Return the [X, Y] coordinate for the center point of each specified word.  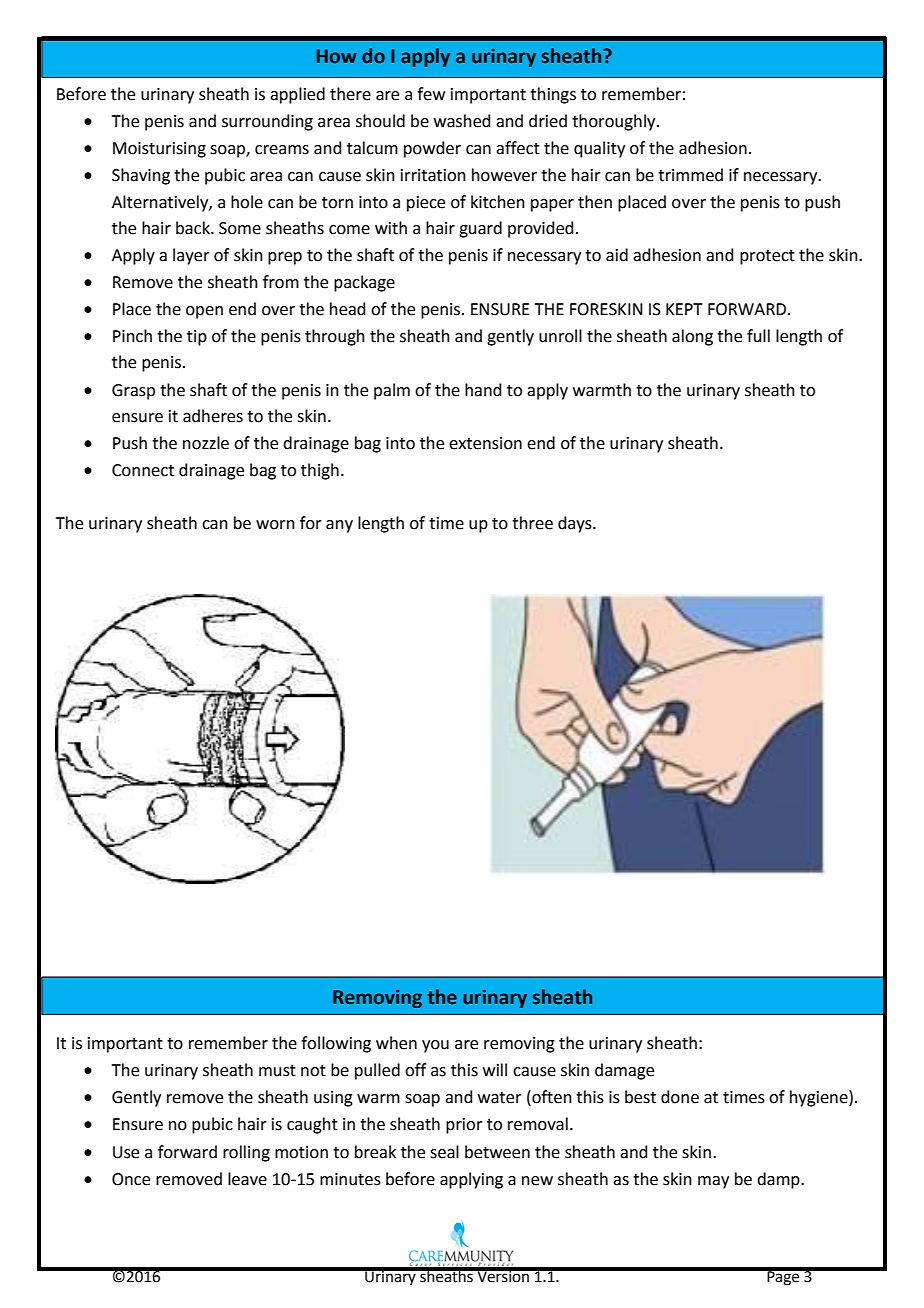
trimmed [690, 175]
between [497, 1152]
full [758, 336]
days [576, 524]
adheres [213, 416]
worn [275, 525]
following [336, 1044]
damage [624, 1071]
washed [462, 121]
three [532, 523]
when [396, 1043]
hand [483, 390]
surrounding [267, 122]
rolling [246, 1153]
